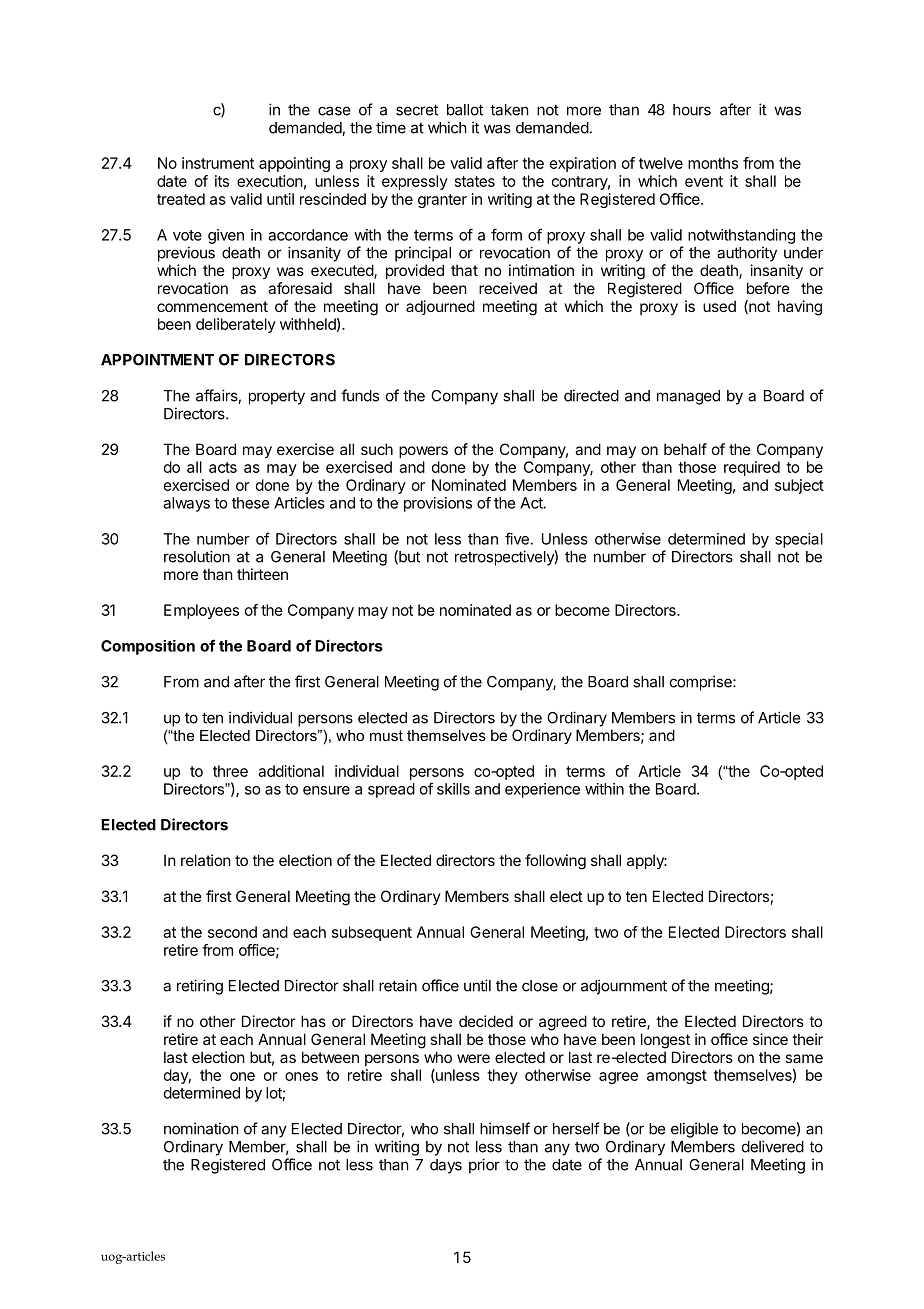  What do you see at coordinates (713, 163) in the image?
I see `months` at bounding box center [713, 163].
